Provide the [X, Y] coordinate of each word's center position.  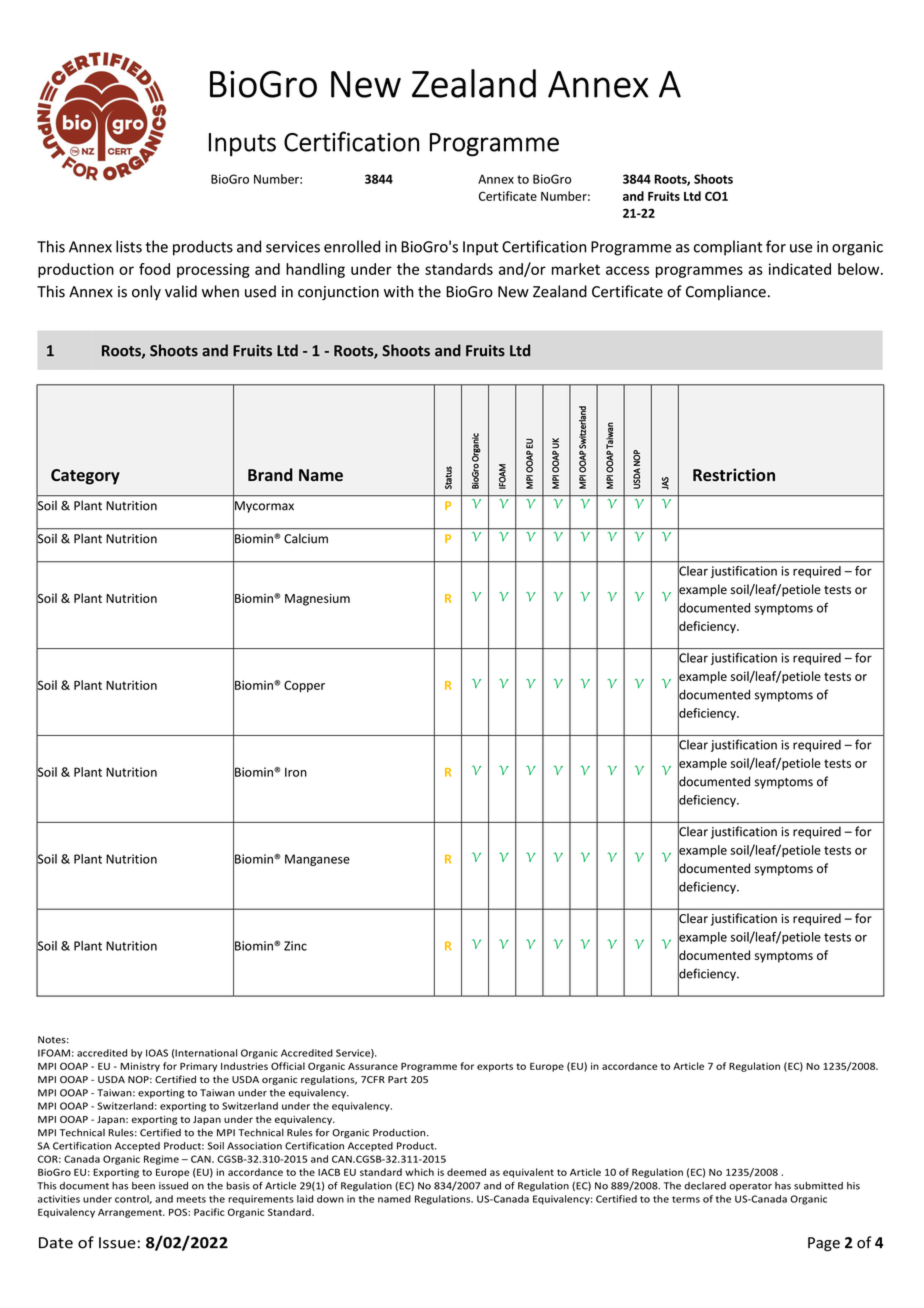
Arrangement [131, 1213]
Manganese [317, 860]
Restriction [734, 475]
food [154, 269]
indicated [800, 269]
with [398, 291]
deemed [466, 1172]
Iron [296, 772]
